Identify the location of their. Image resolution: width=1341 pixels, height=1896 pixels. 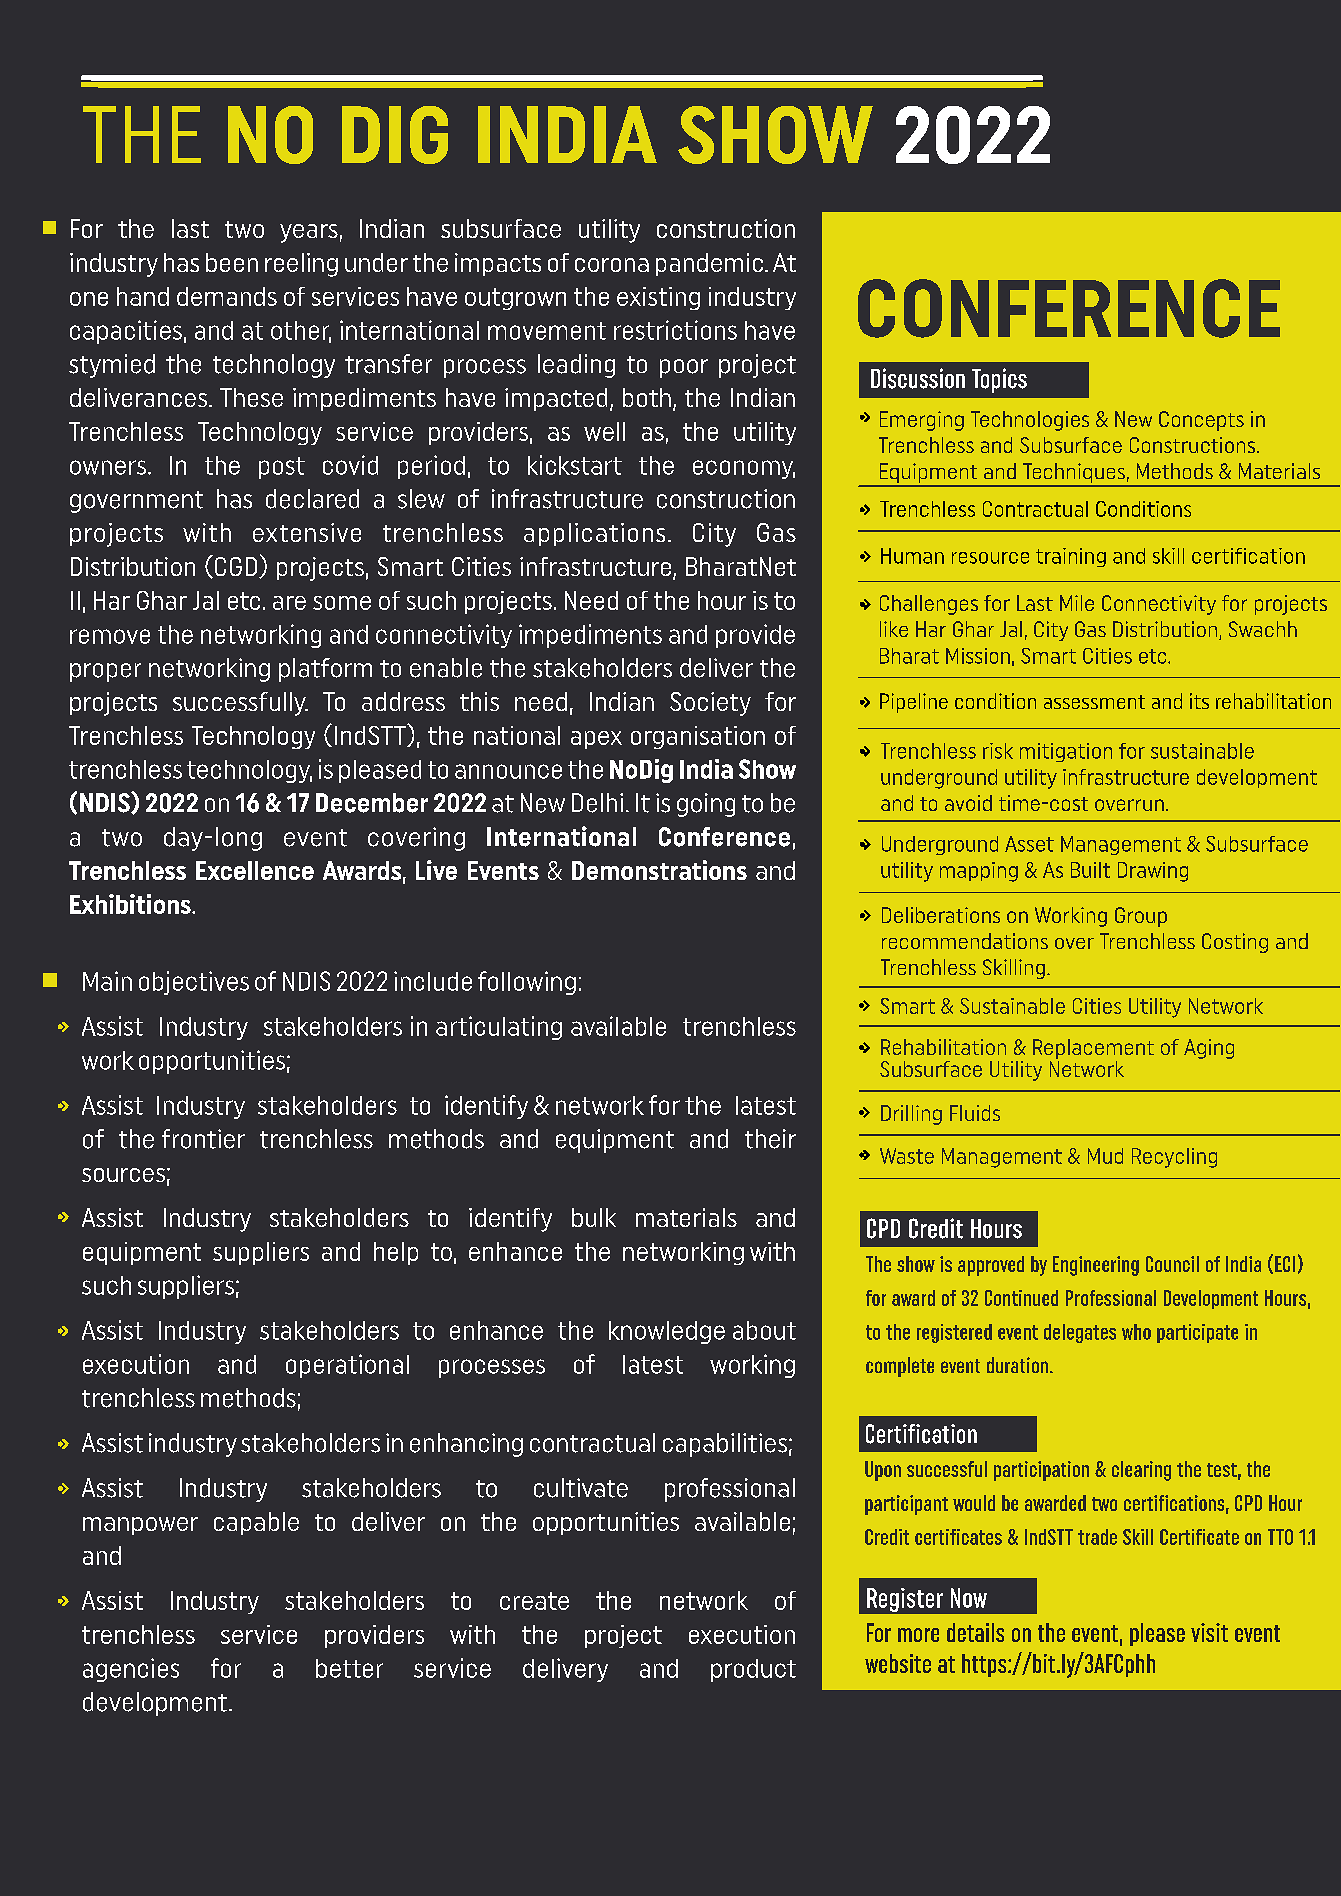
(770, 1139).
